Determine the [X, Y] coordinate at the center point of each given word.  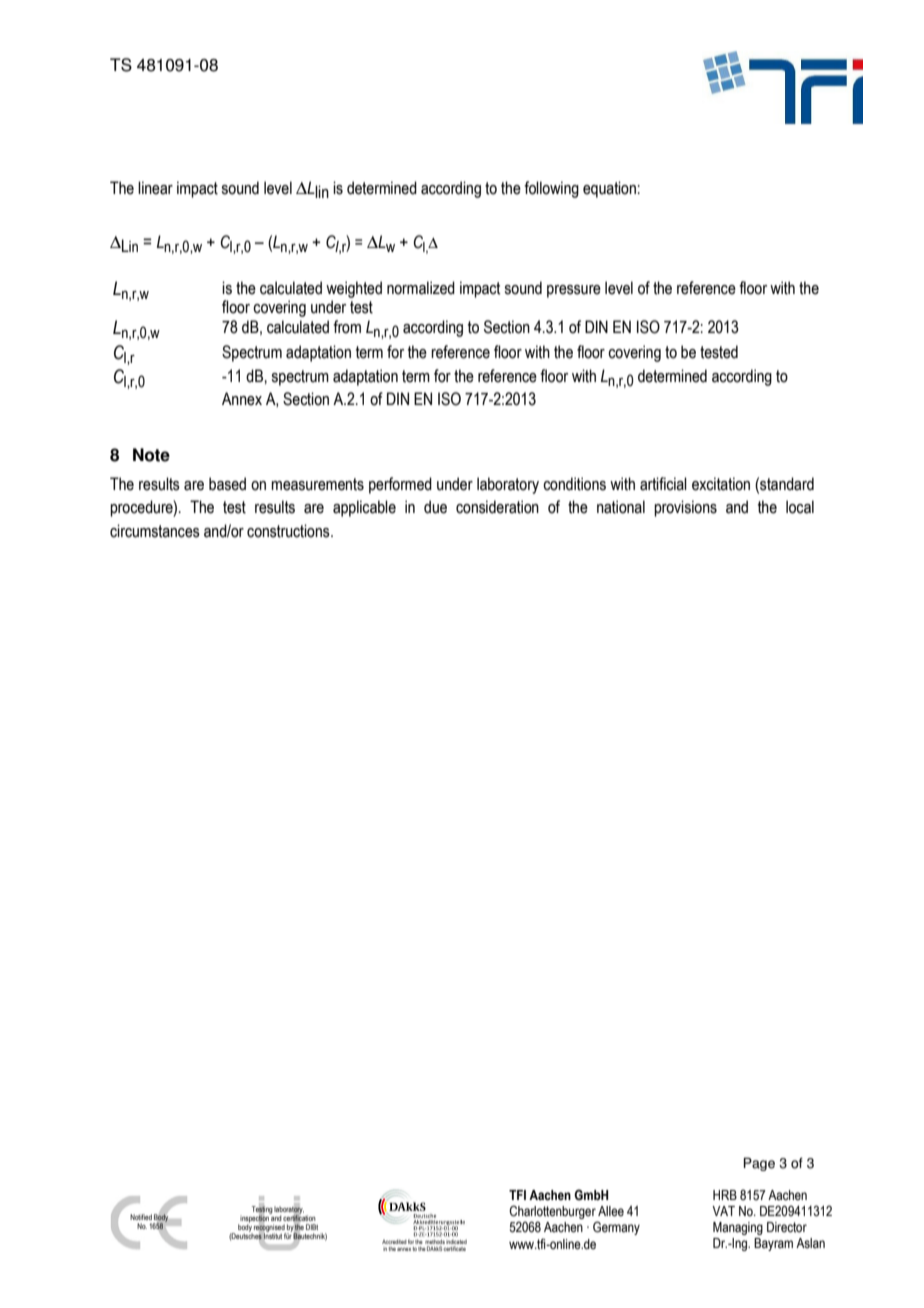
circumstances [155, 531]
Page [759, 1164]
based [227, 484]
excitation [721, 484]
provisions [685, 508]
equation [609, 189]
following [551, 189]
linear [155, 188]
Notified [141, 1217]
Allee [611, 1211]
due [435, 507]
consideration [497, 507]
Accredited [394, 1242]
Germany [616, 1228]
